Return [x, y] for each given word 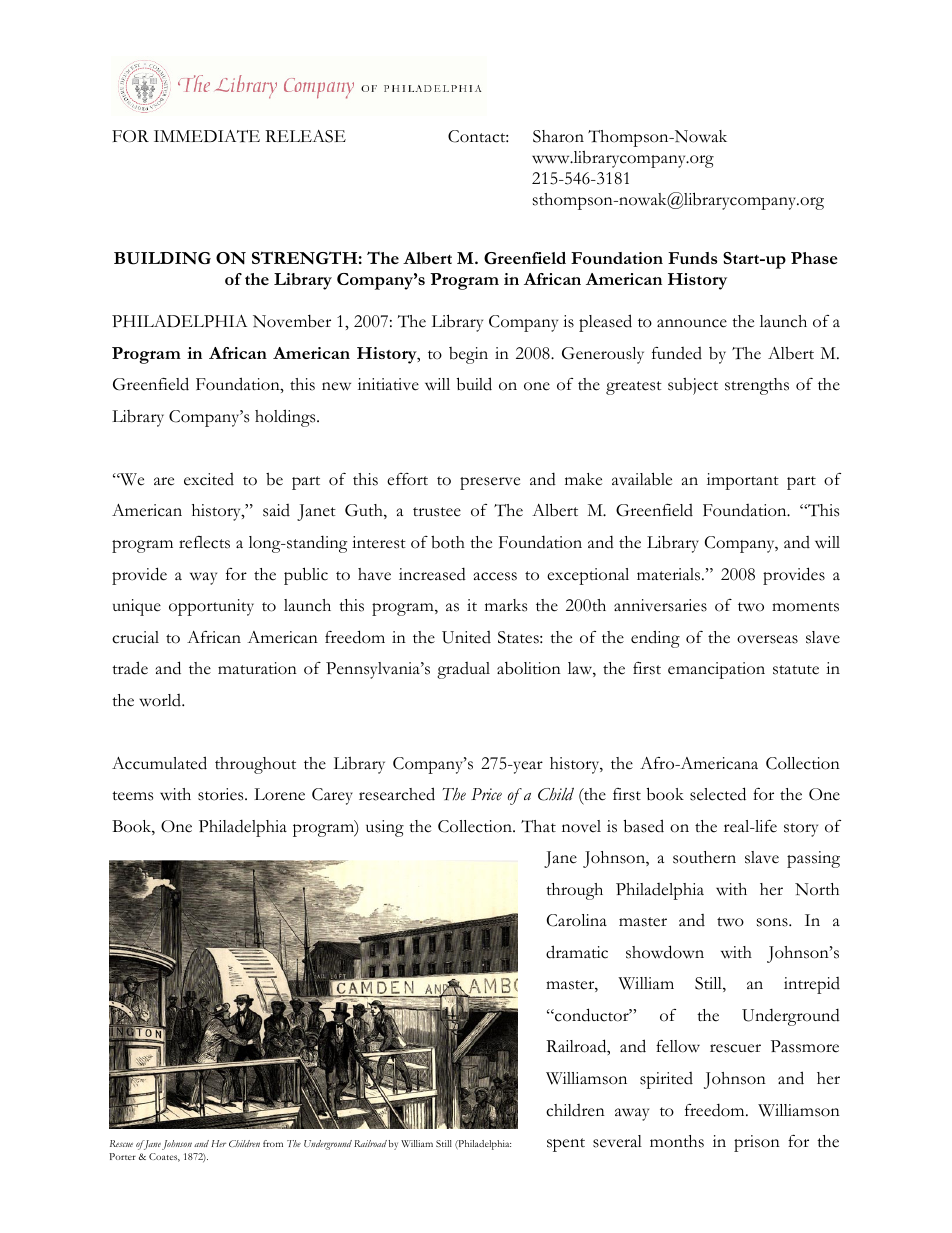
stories [222, 794]
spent [566, 1145]
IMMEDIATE [207, 136]
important [743, 481]
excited [209, 479]
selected [718, 794]
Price [486, 794]
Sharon [558, 136]
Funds [692, 258]
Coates [164, 1157]
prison [757, 1143]
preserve [490, 483]
